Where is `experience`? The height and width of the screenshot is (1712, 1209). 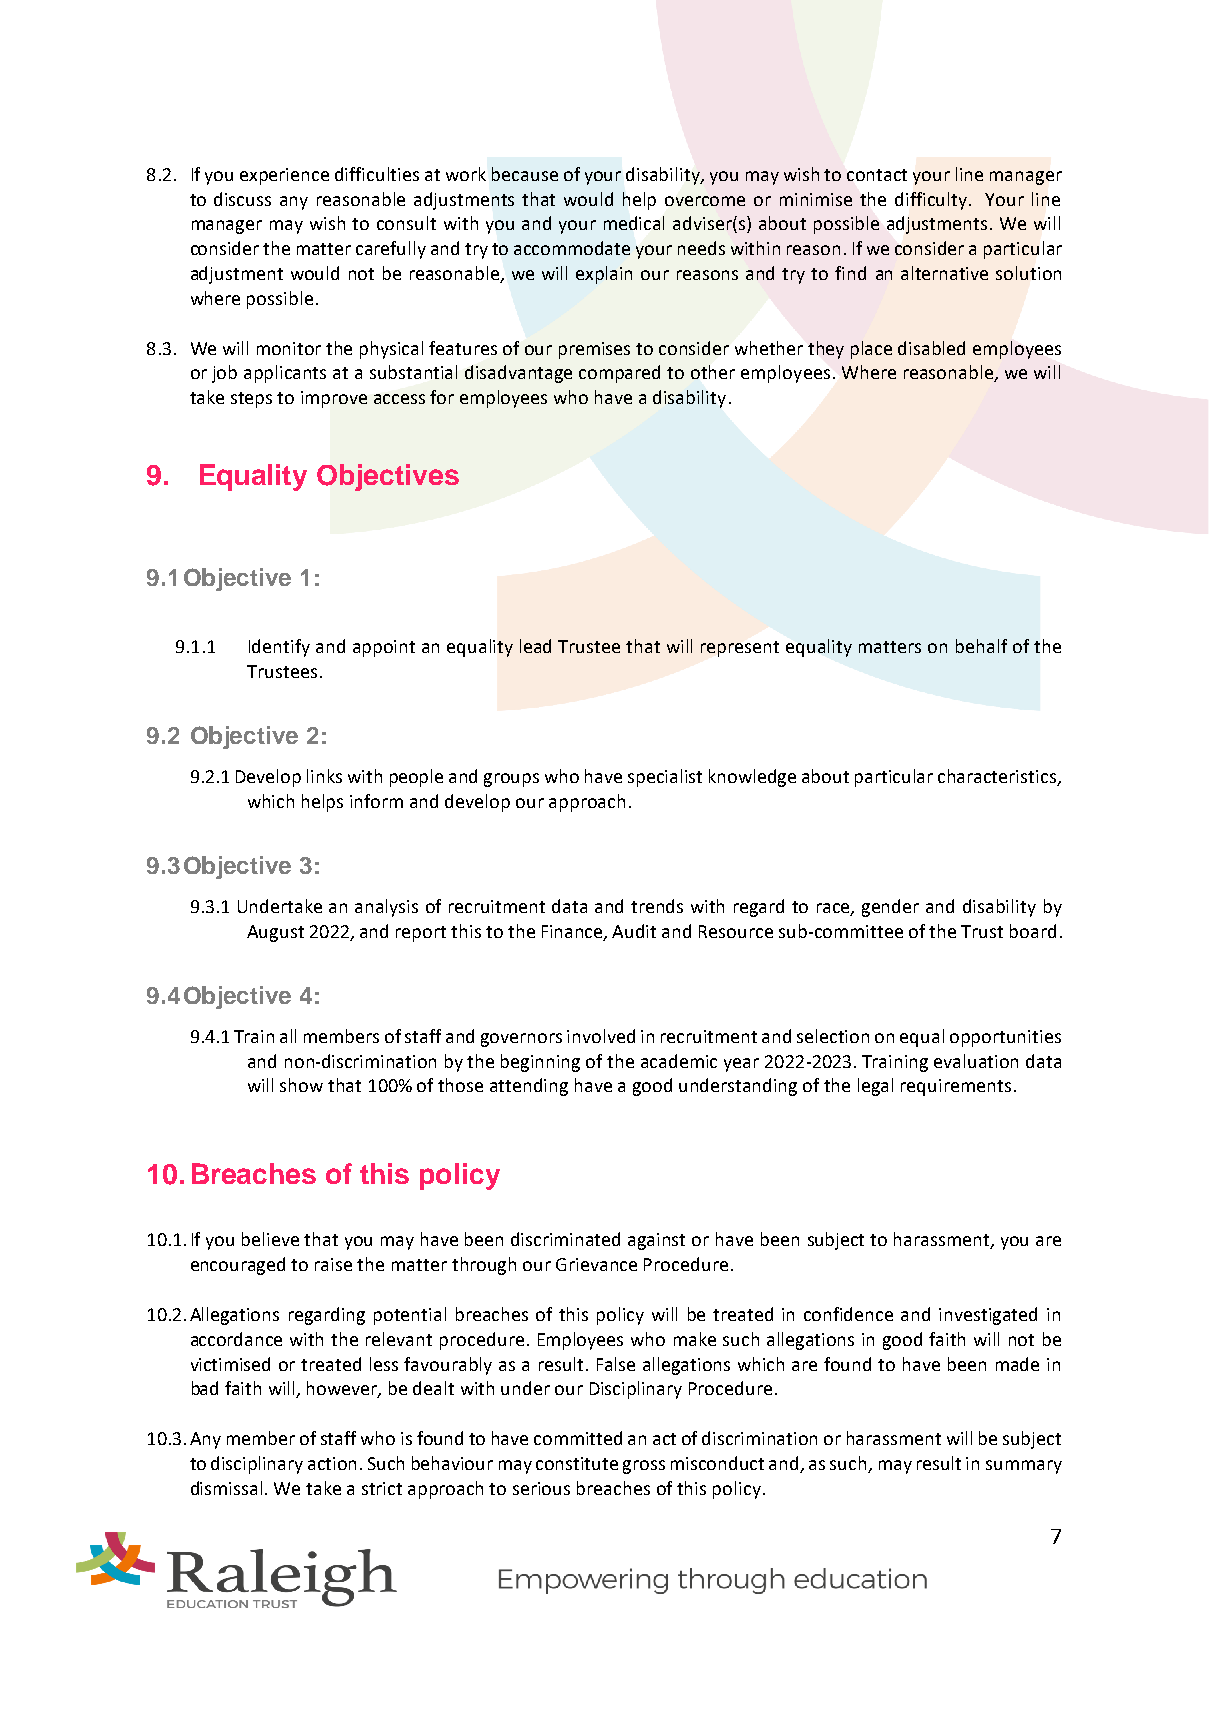 experience is located at coordinates (284, 176).
